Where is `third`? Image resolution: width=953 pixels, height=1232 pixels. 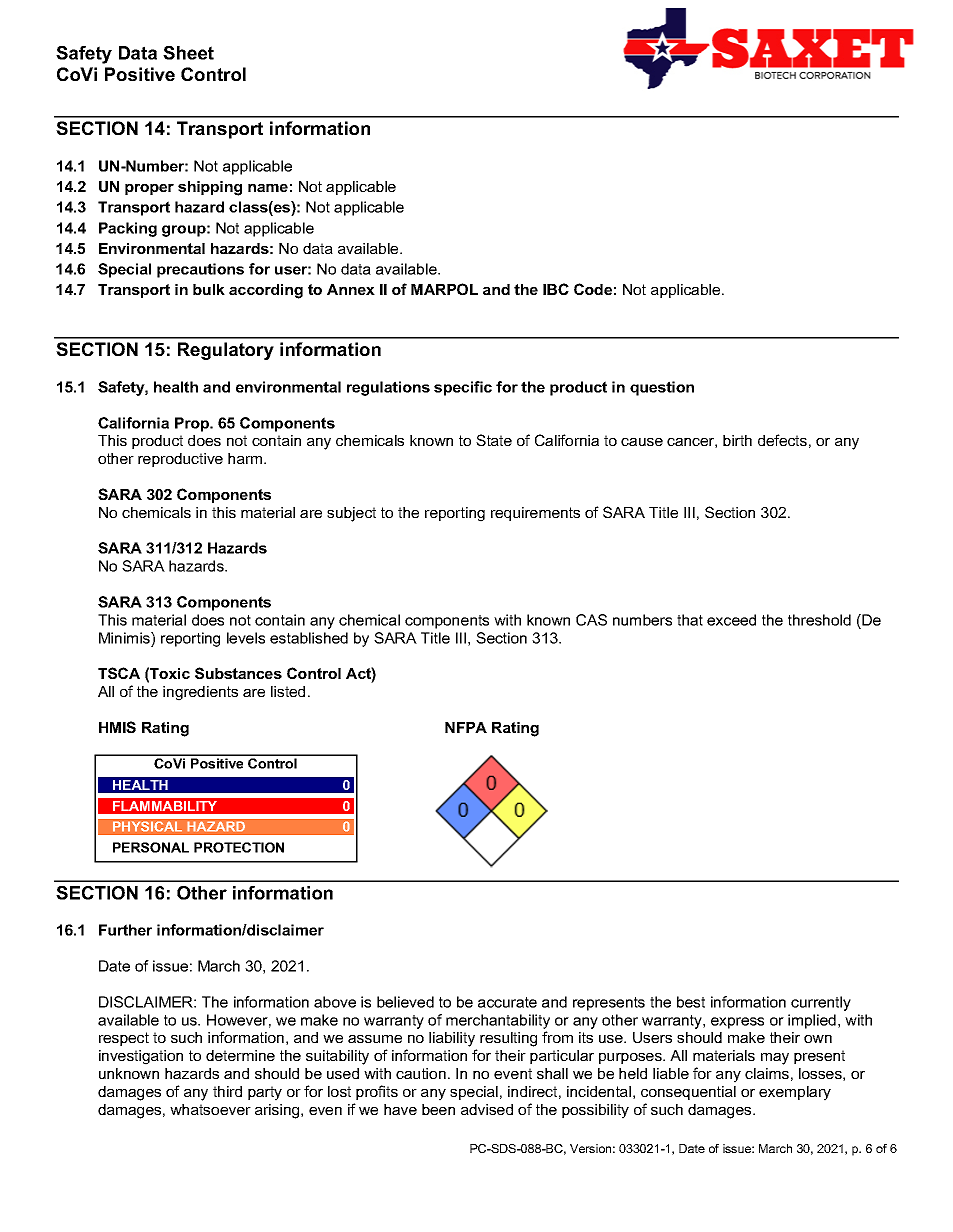 third is located at coordinates (227, 1091).
